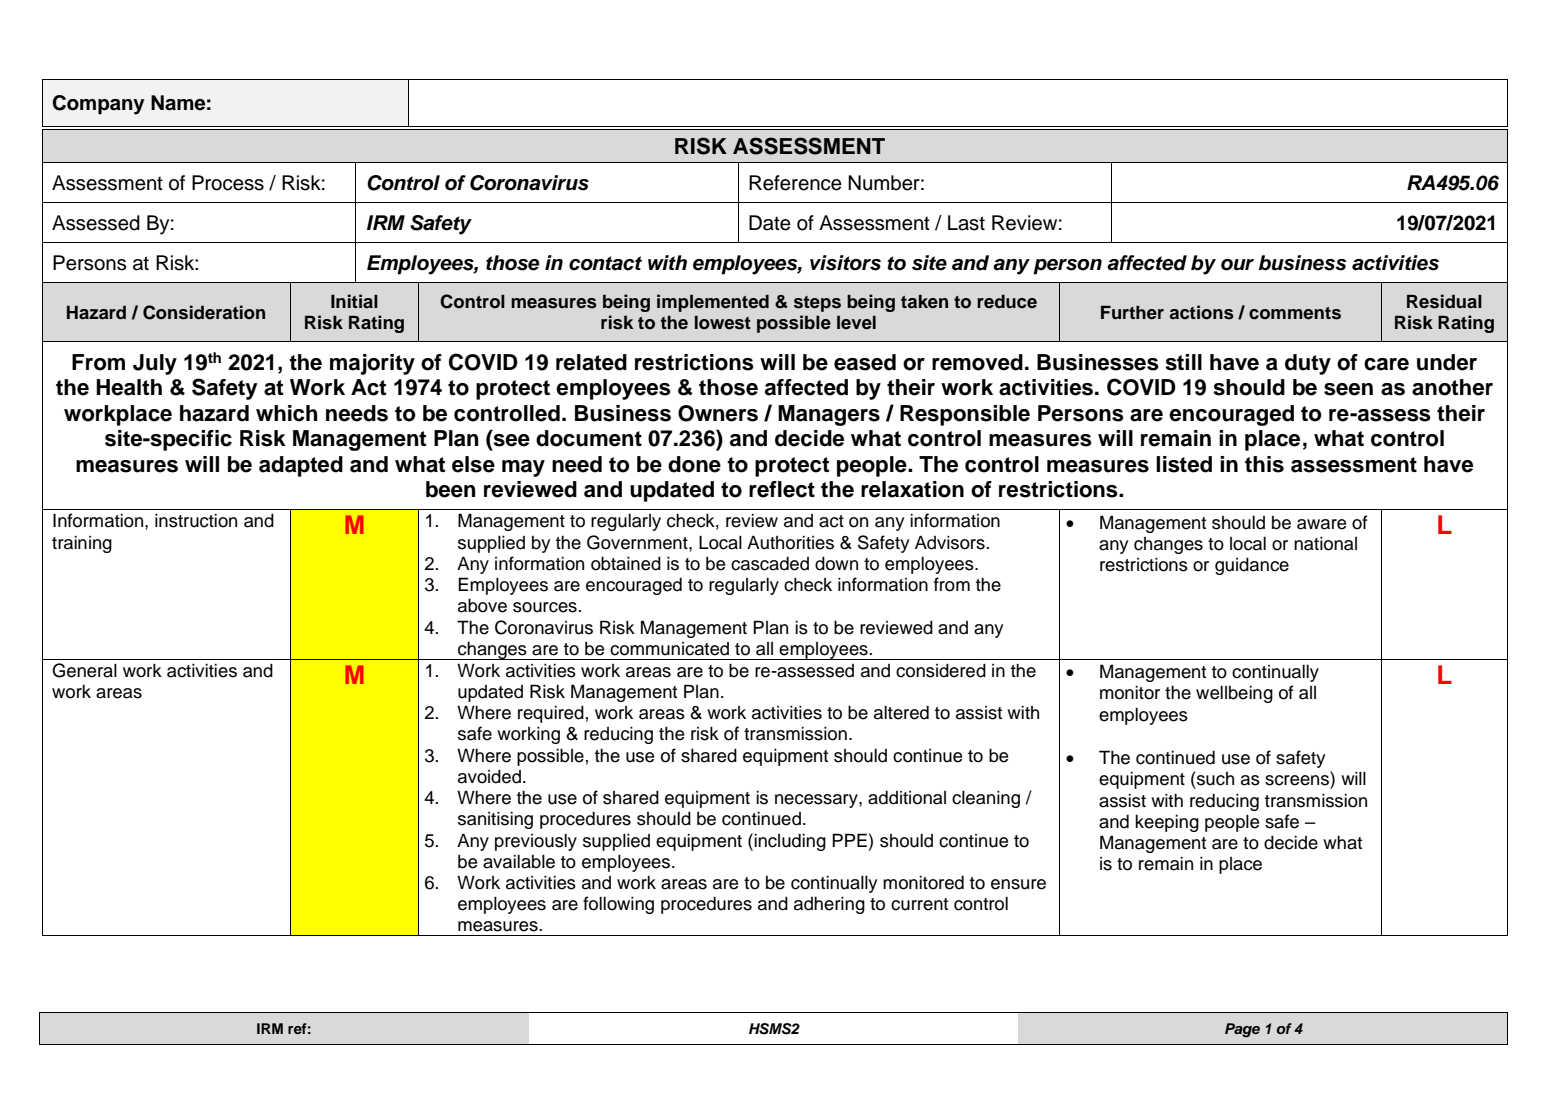 This screenshot has height=1098, width=1553. Describe the element at coordinates (1242, 1030) in the screenshot. I see `Page` at that location.
